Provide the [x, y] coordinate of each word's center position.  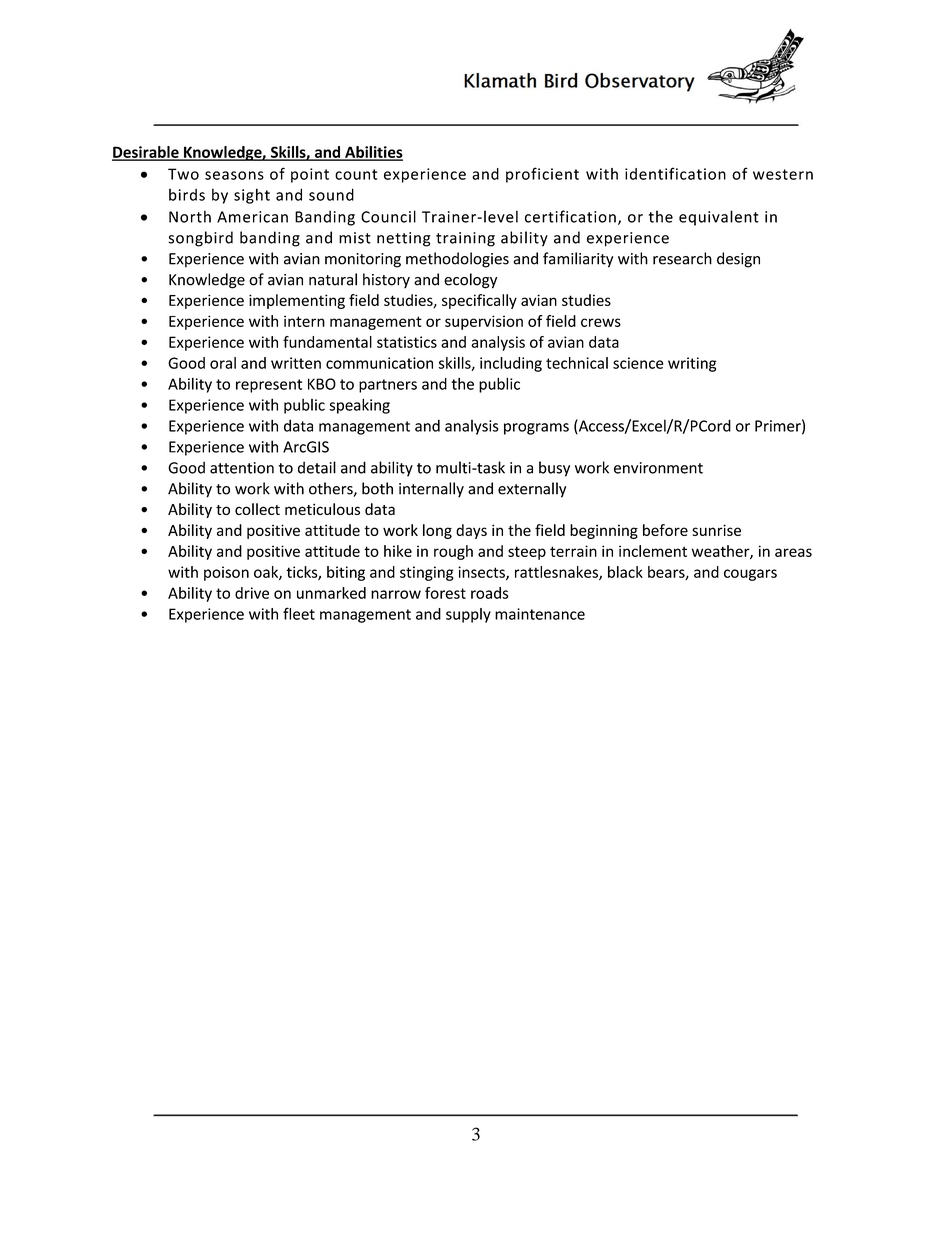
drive [252, 593]
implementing [297, 301]
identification [675, 173]
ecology [470, 281]
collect [257, 509]
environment [658, 468]
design [738, 260]
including [511, 364]
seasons [234, 175]
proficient [542, 175]
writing [692, 364]
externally [532, 490]
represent [269, 386]
